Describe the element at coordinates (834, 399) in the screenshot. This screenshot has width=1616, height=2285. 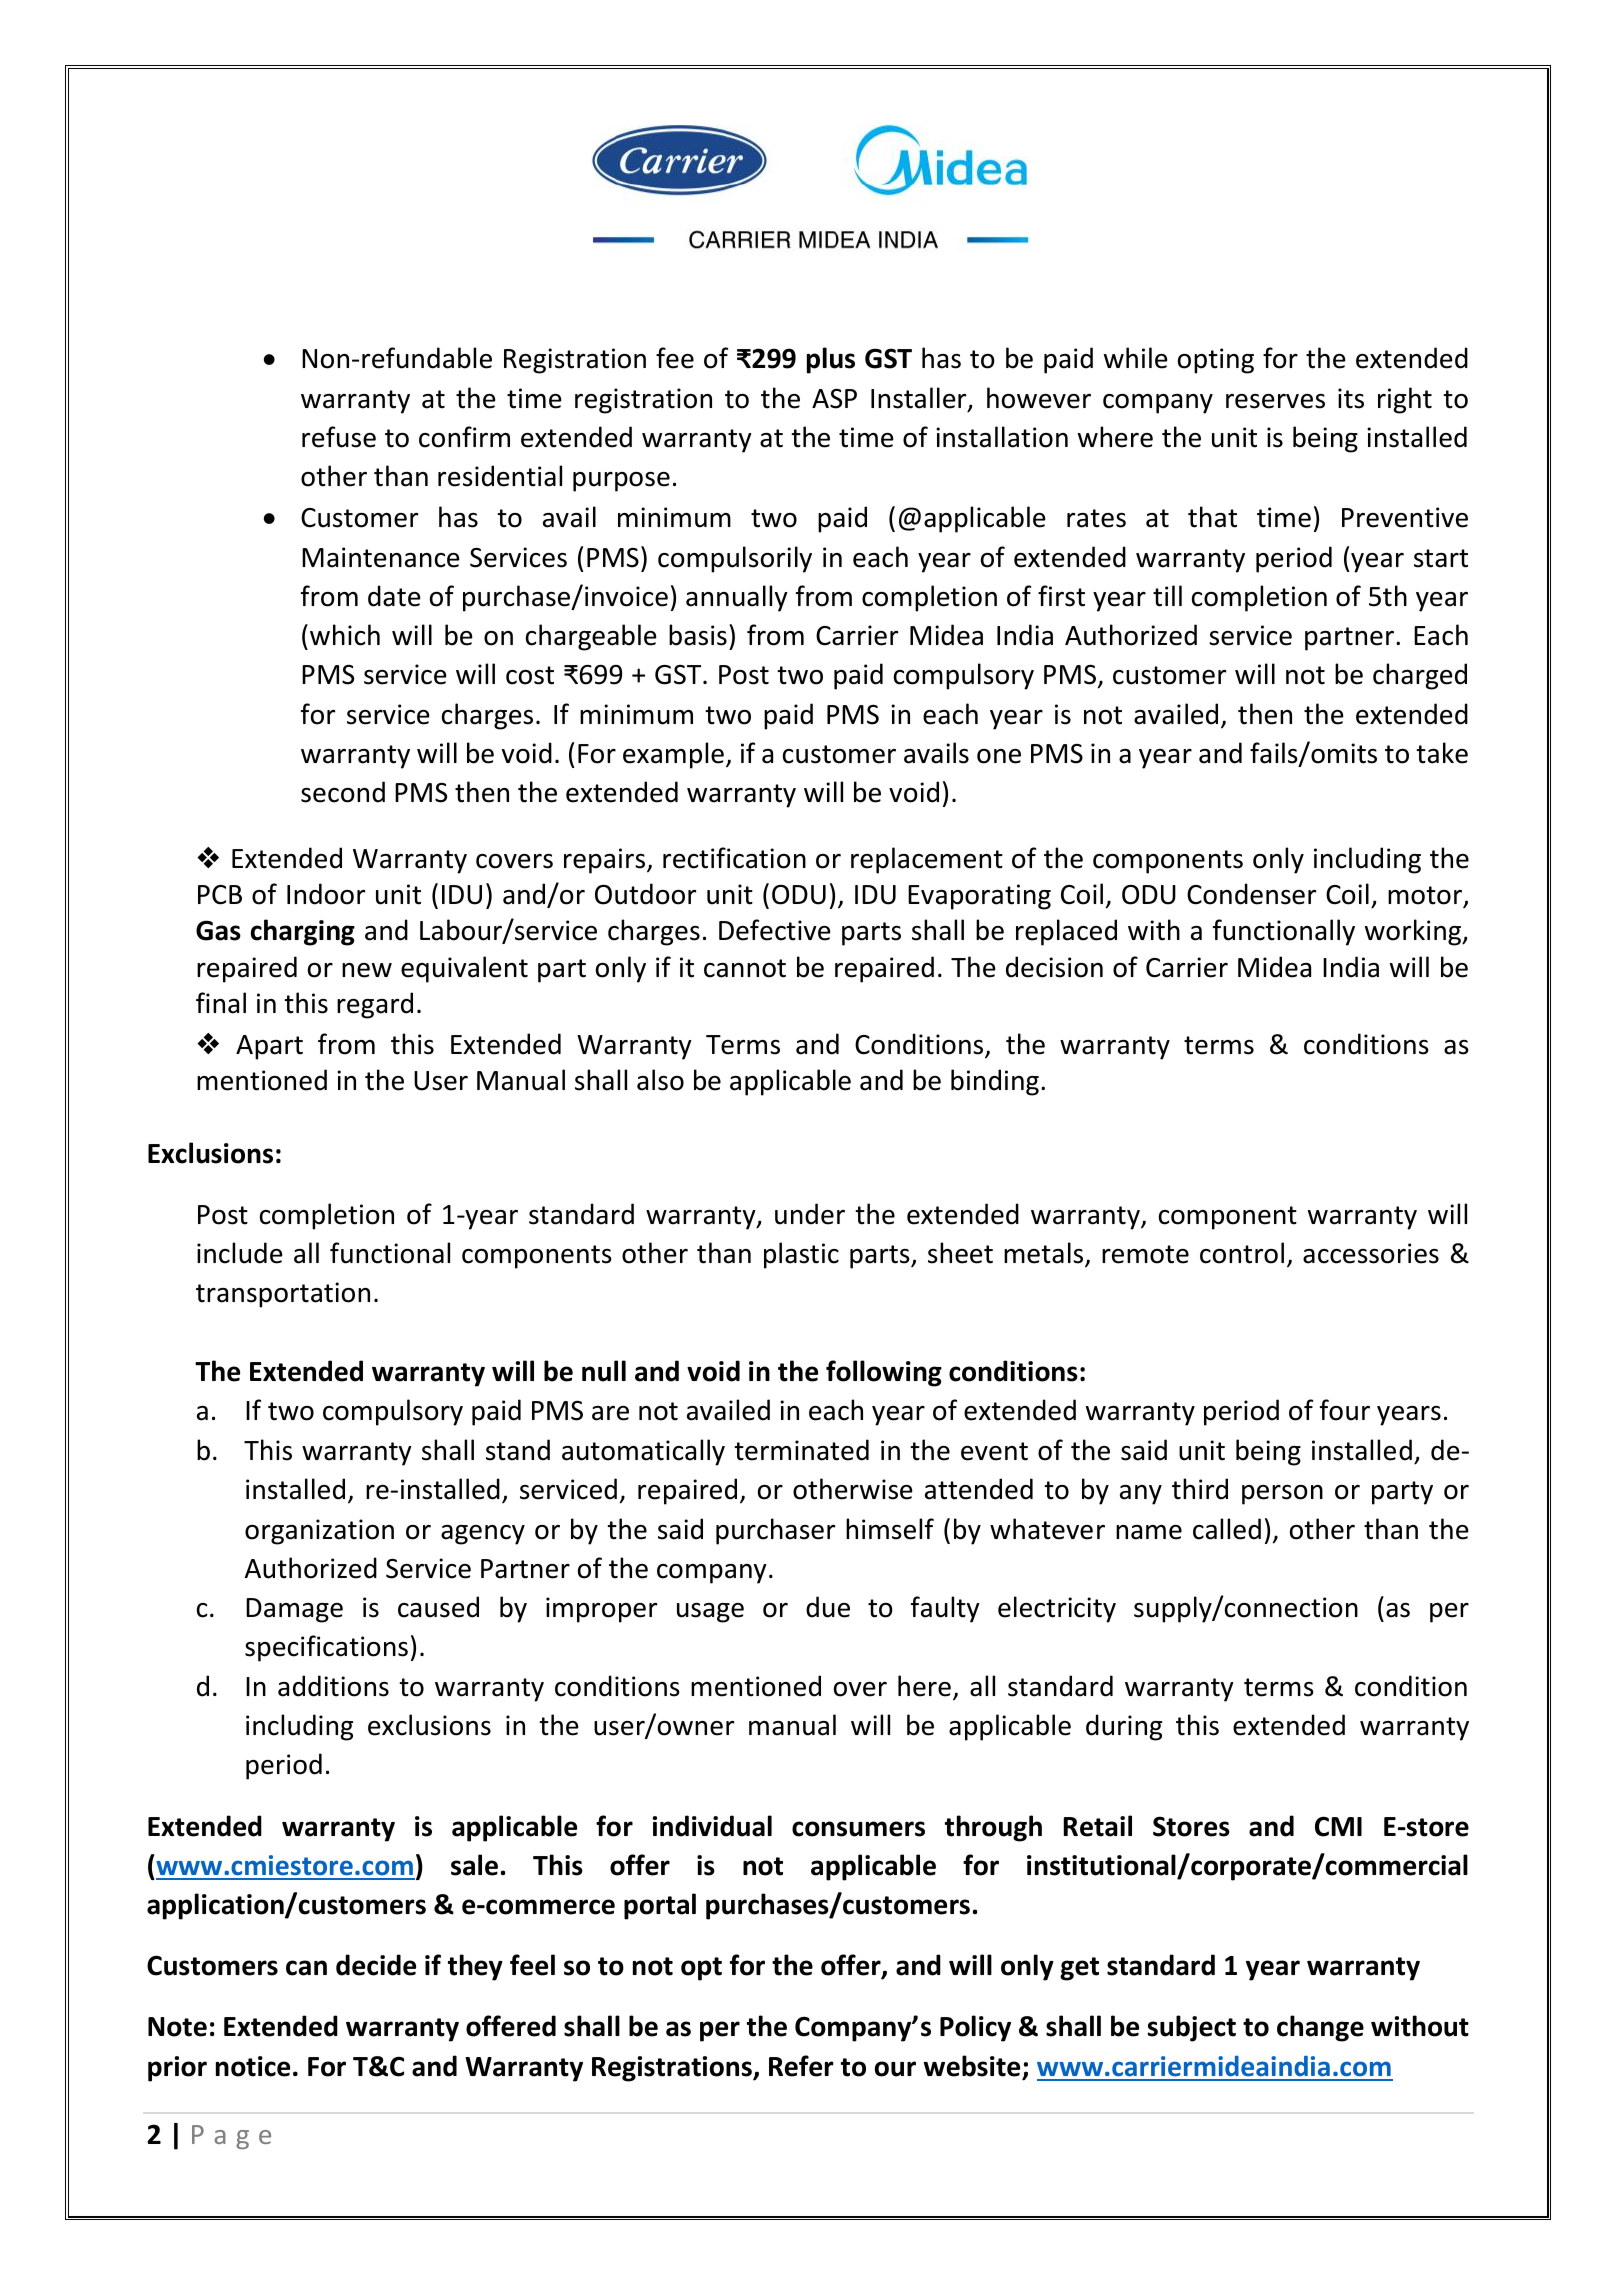
I see `ASP` at that location.
